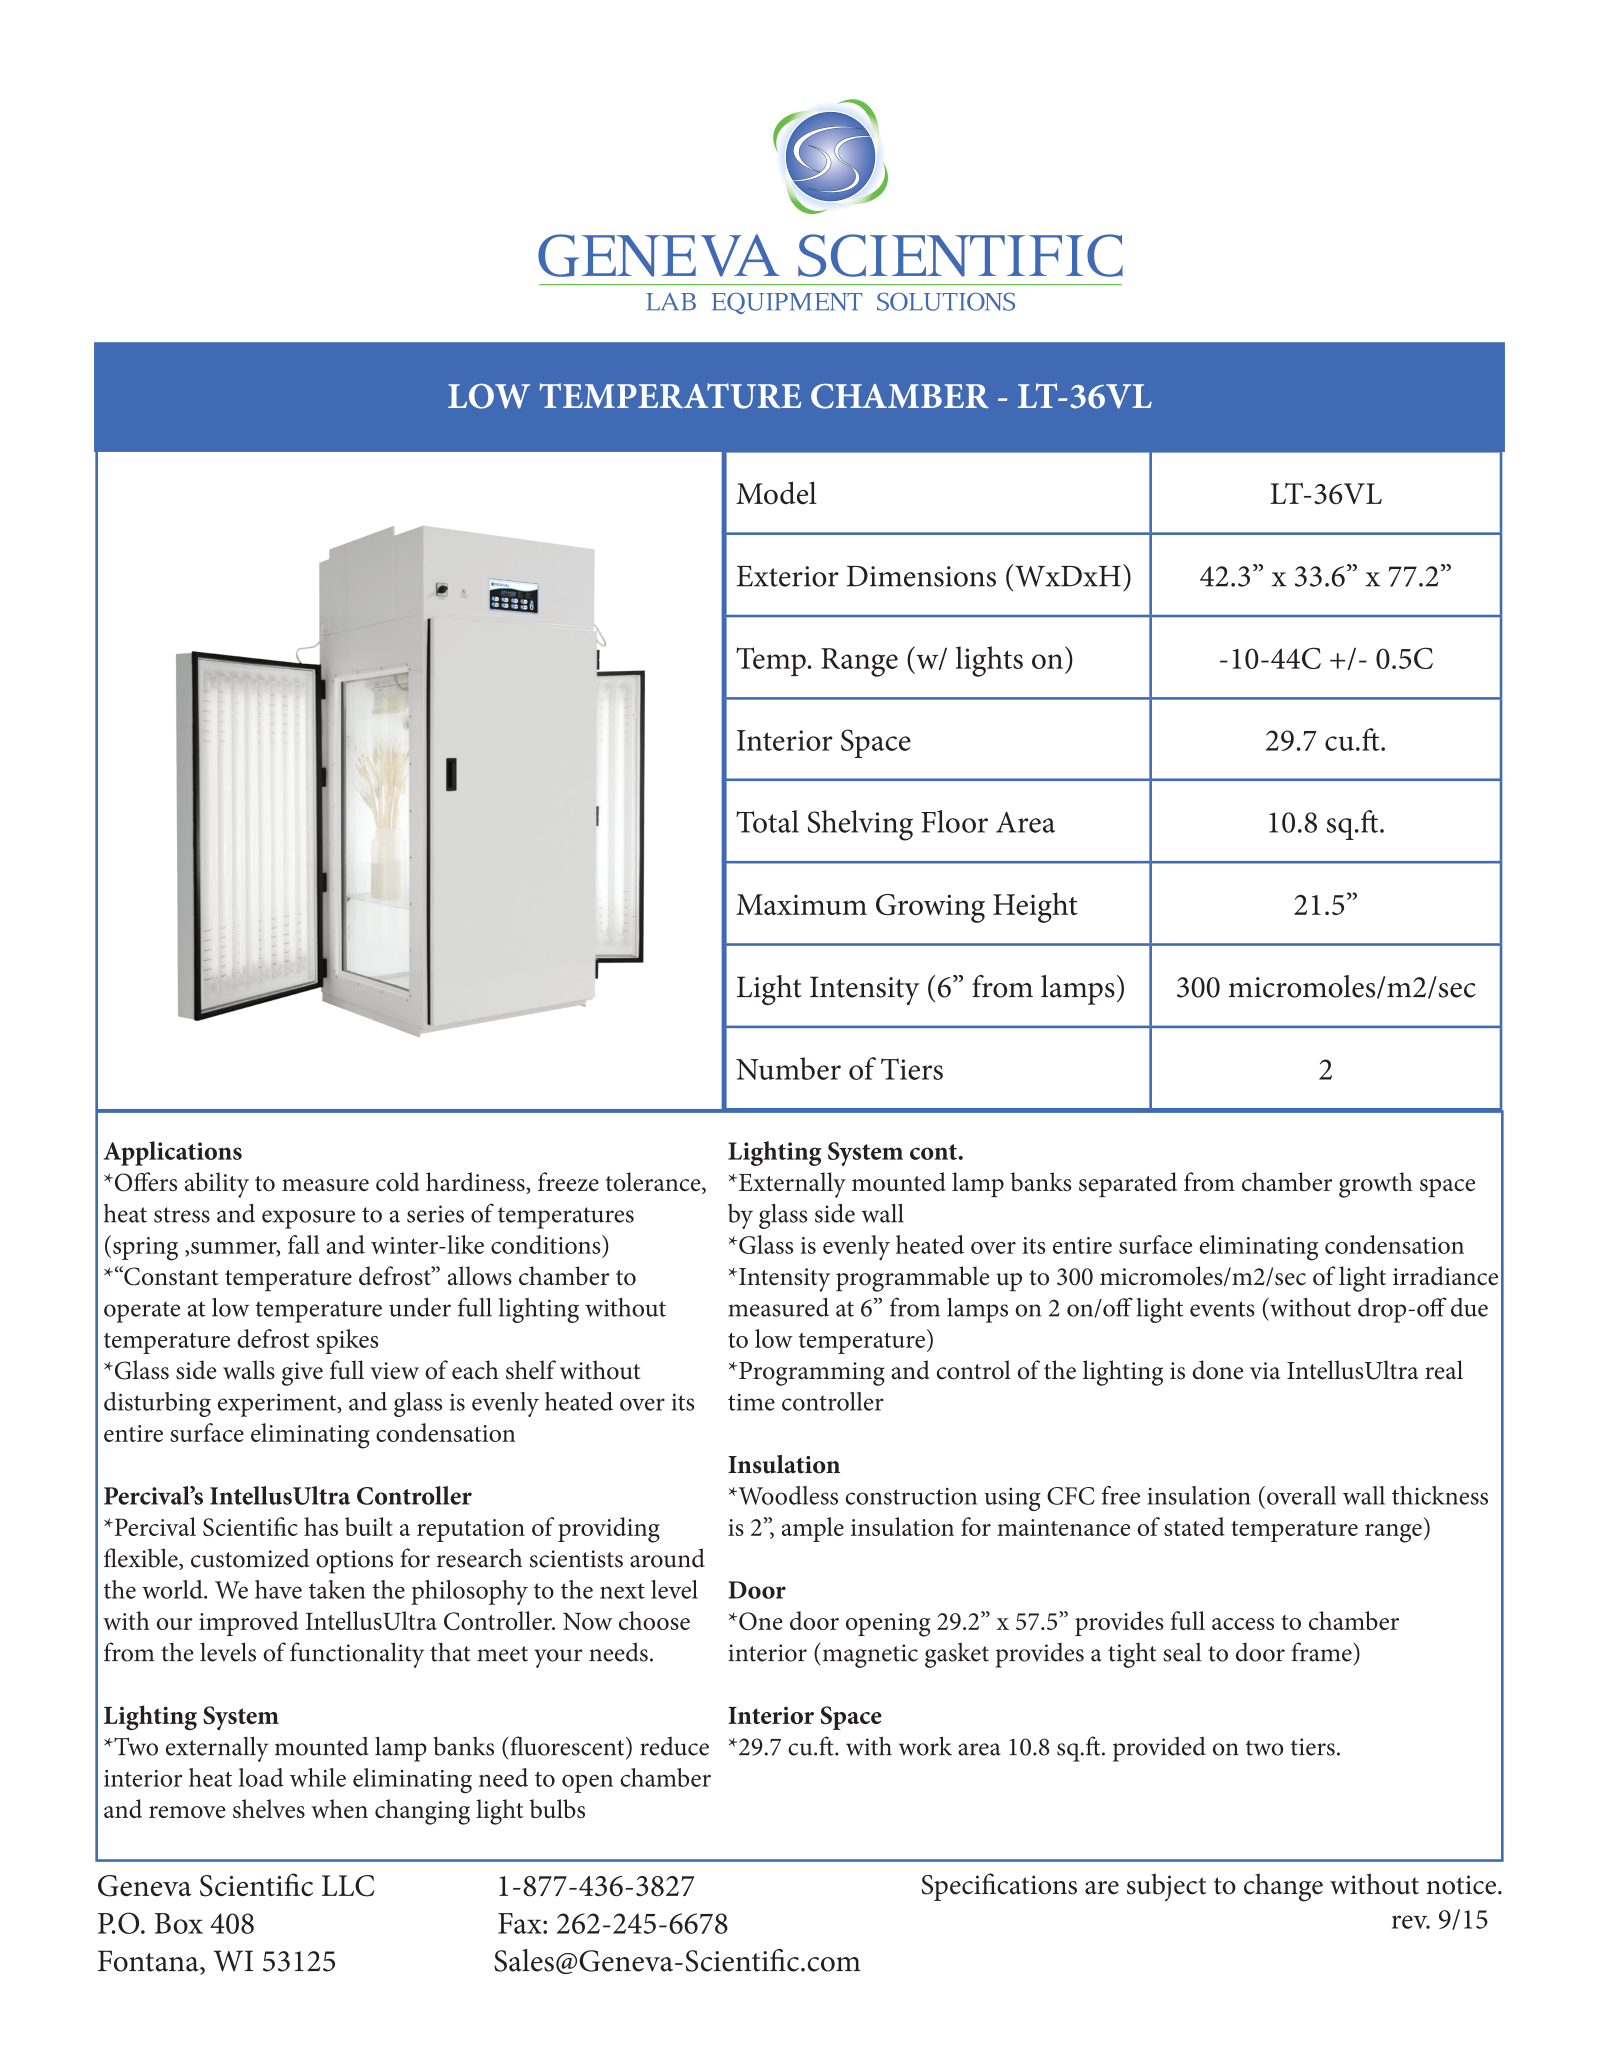  What do you see at coordinates (173, 1153) in the document?
I see `Applications` at bounding box center [173, 1153].
